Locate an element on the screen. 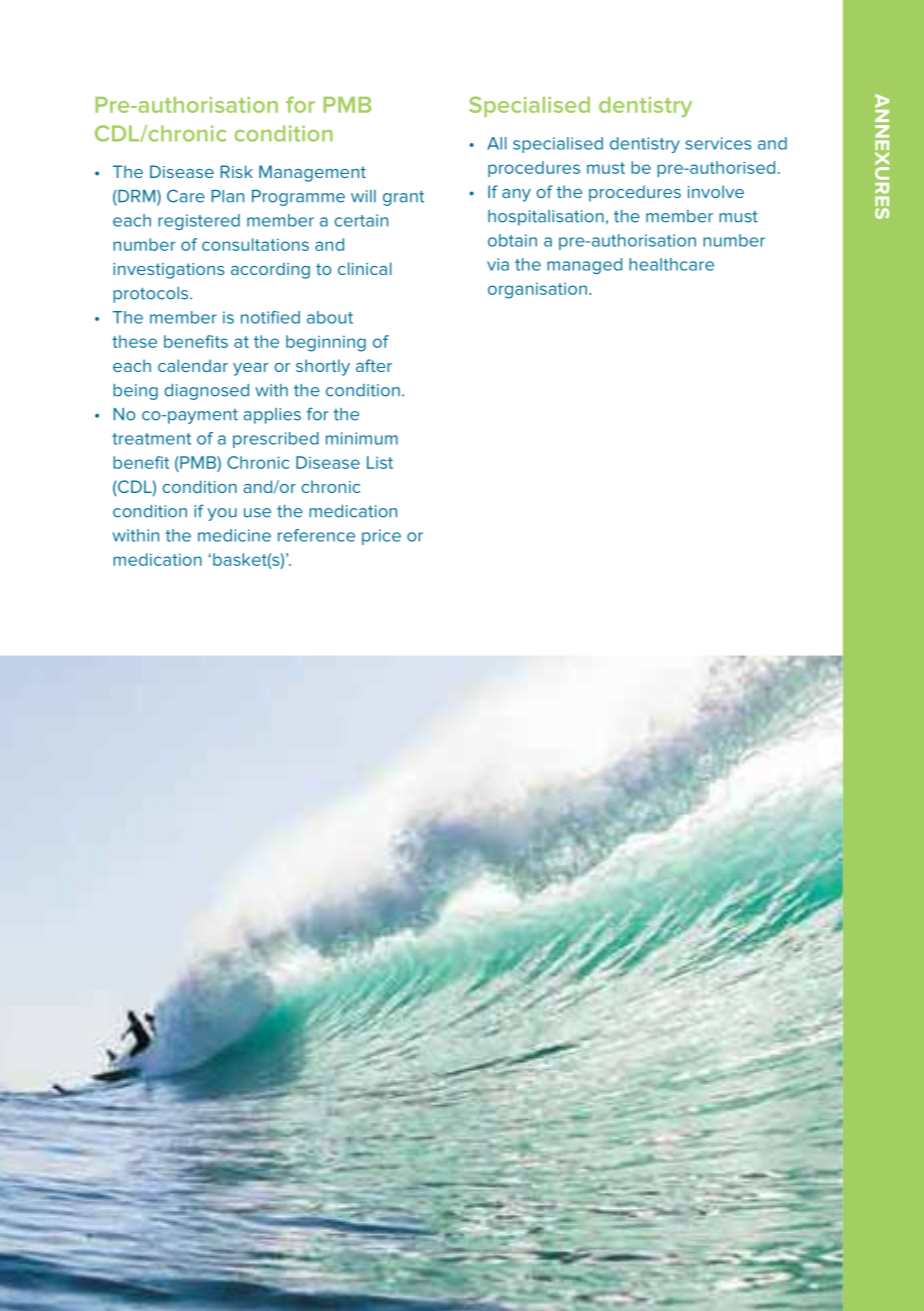  price is located at coordinates (381, 537).
